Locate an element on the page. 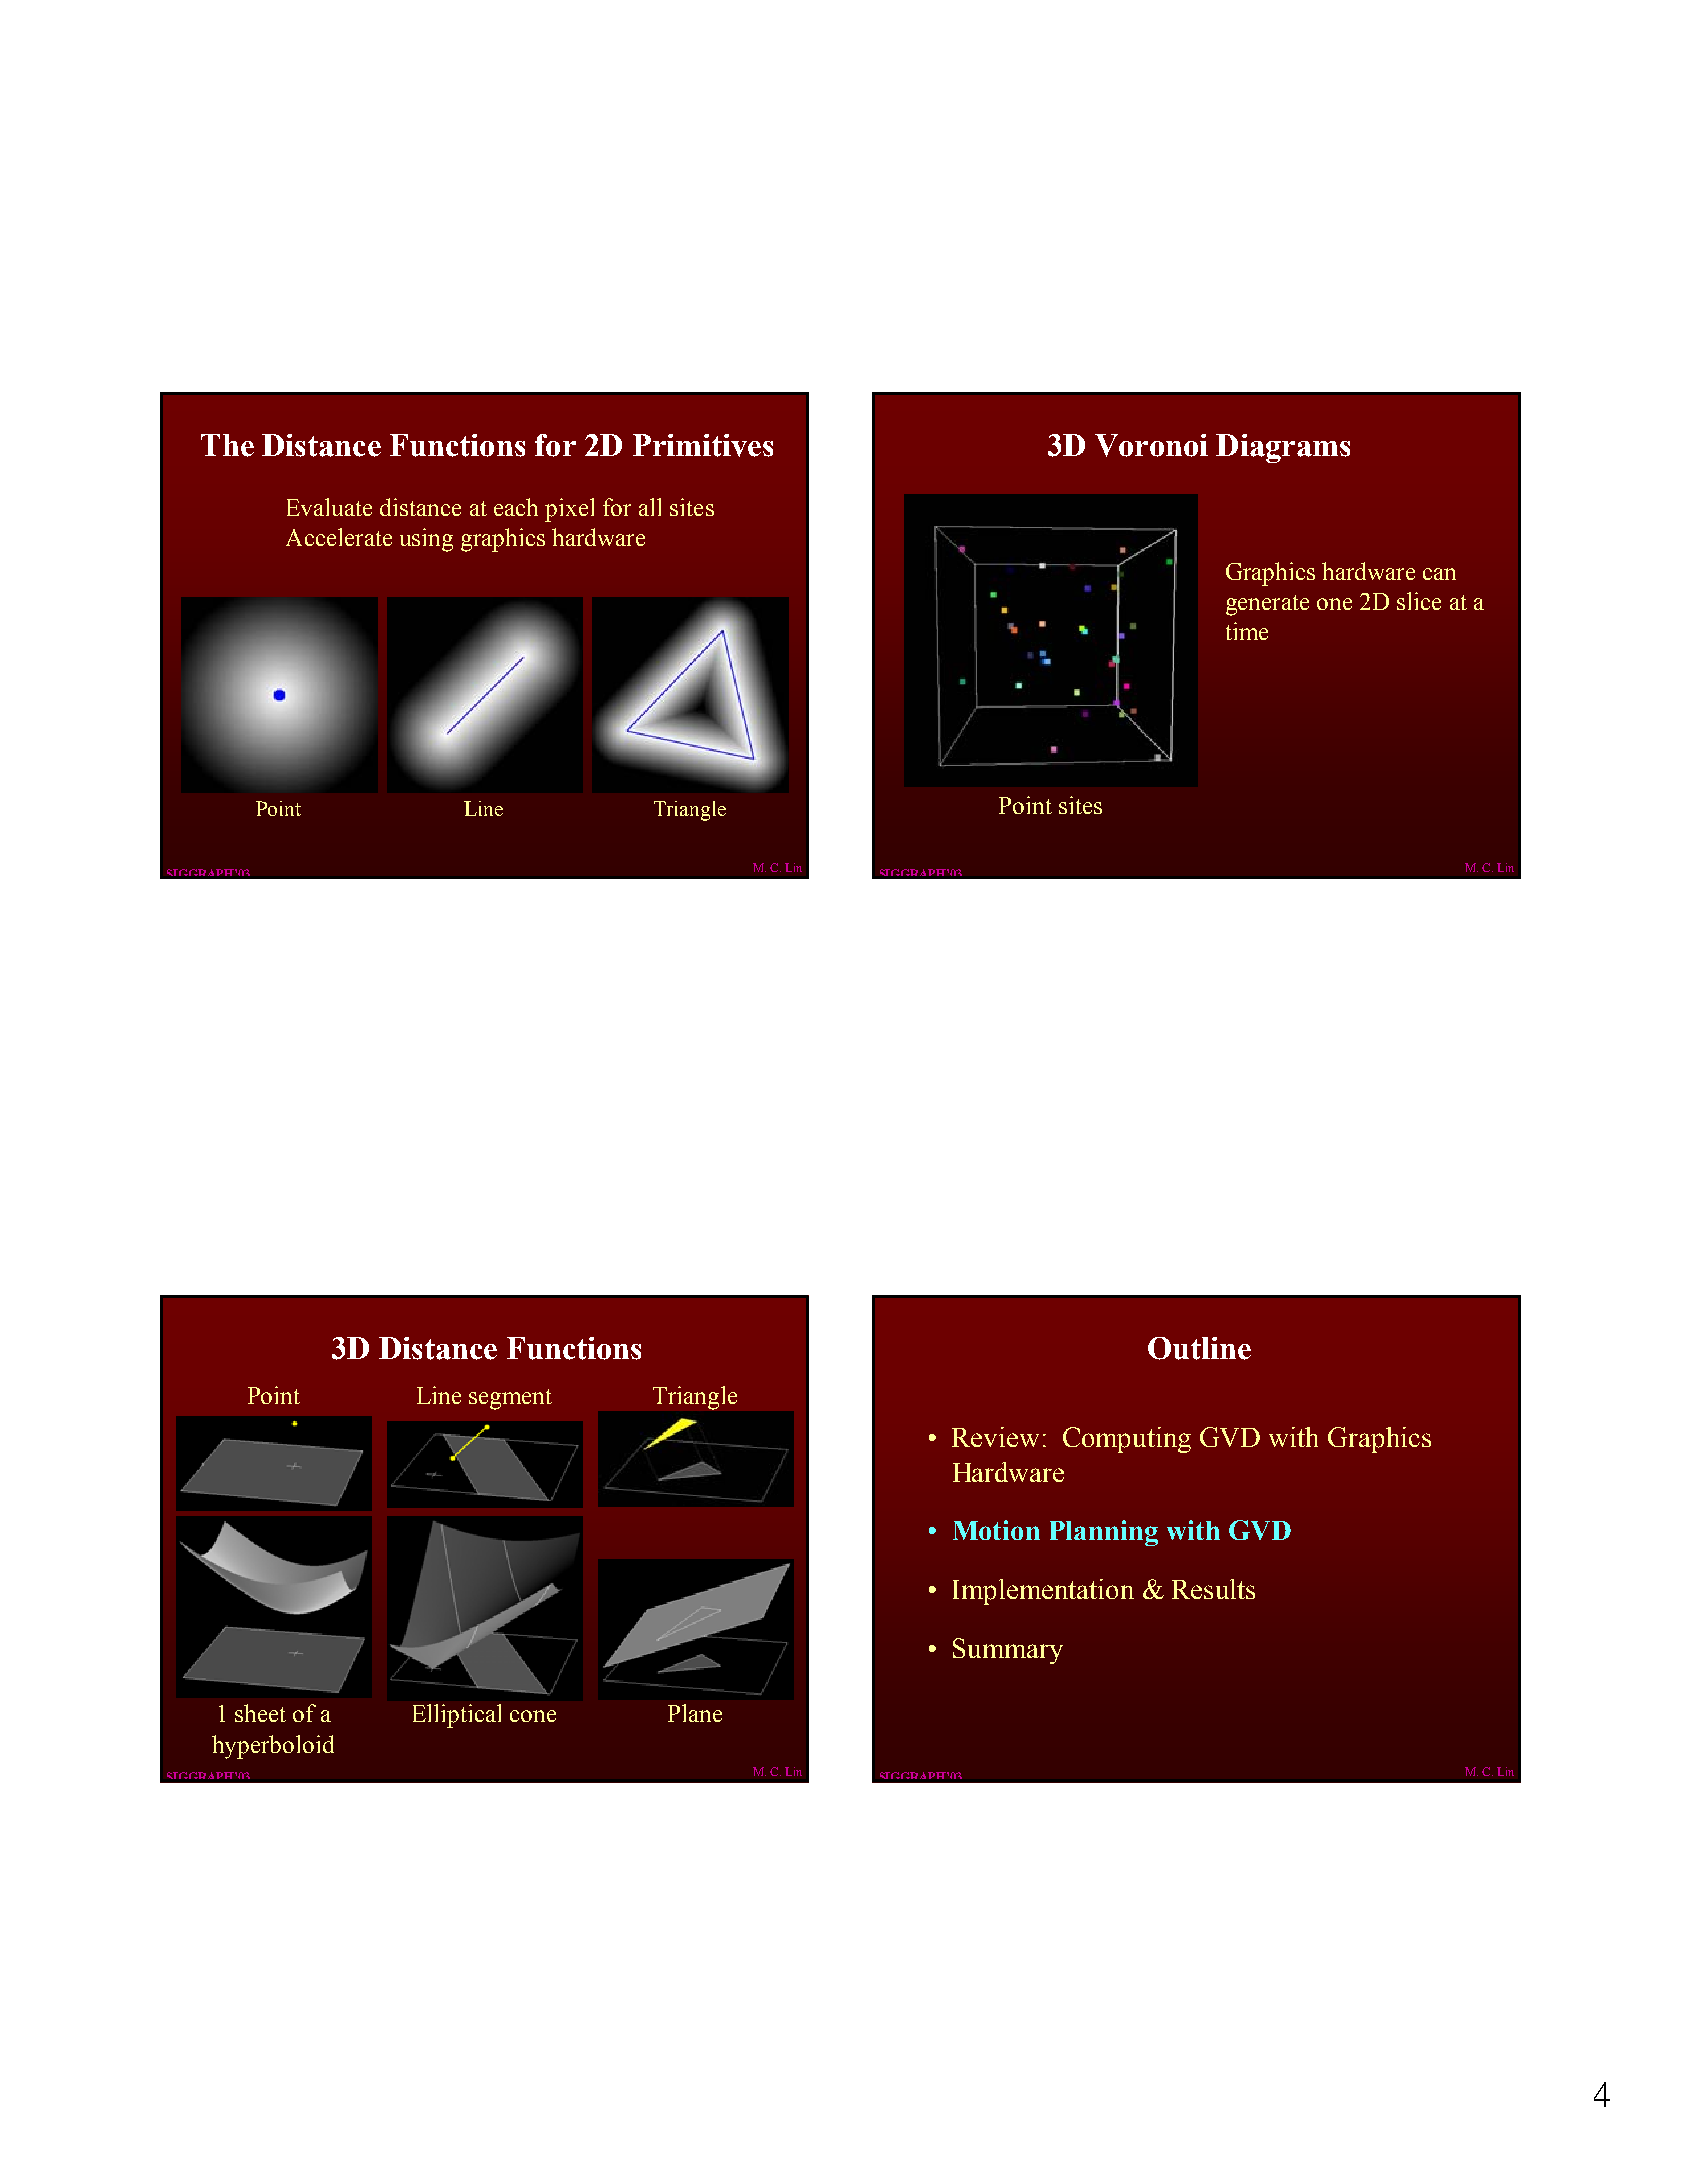  Diagrams is located at coordinates (1283, 448).
